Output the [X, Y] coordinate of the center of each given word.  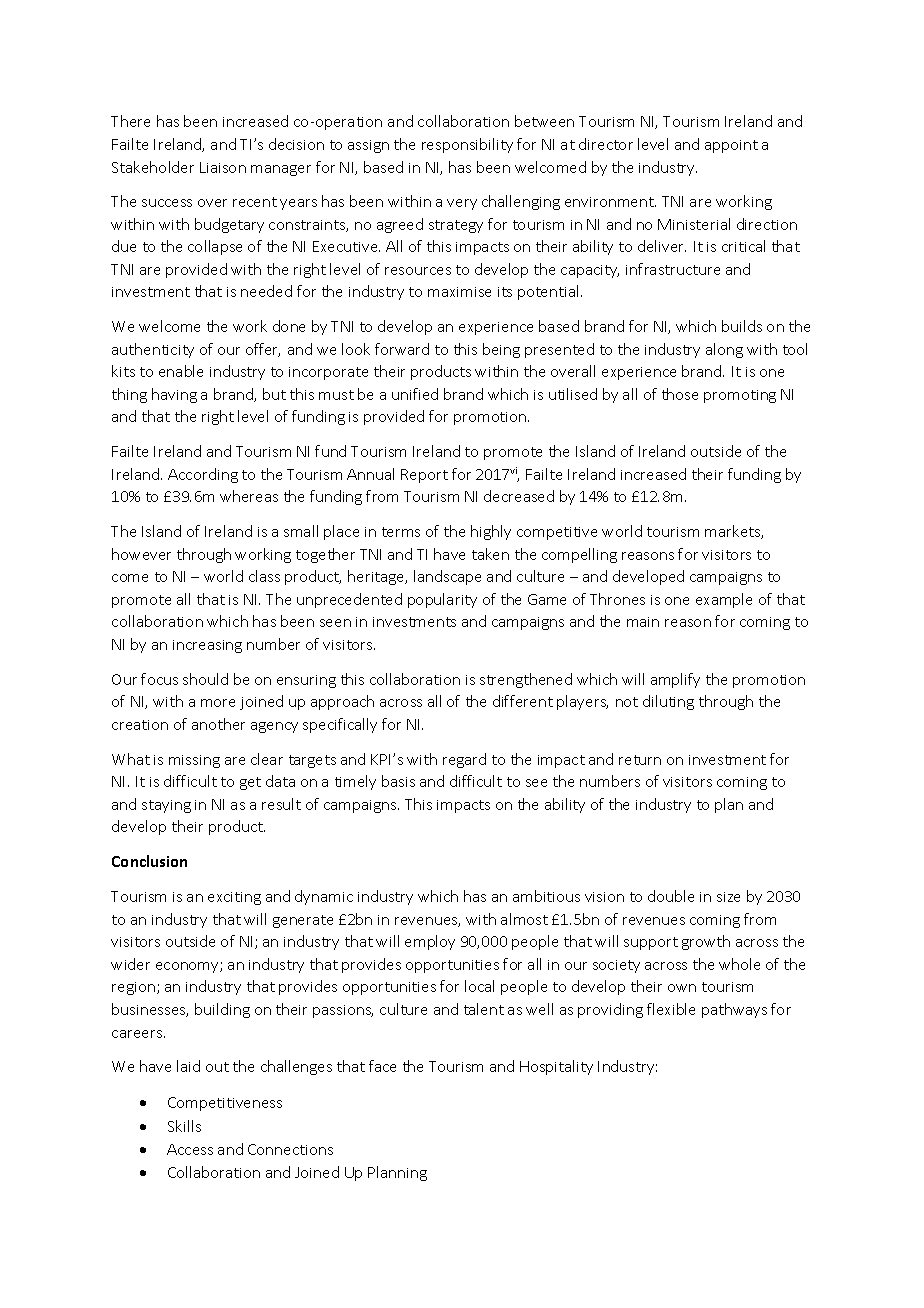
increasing [207, 646]
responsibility [467, 145]
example [724, 600]
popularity [442, 600]
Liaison [223, 167]
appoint [731, 146]
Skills [184, 1126]
